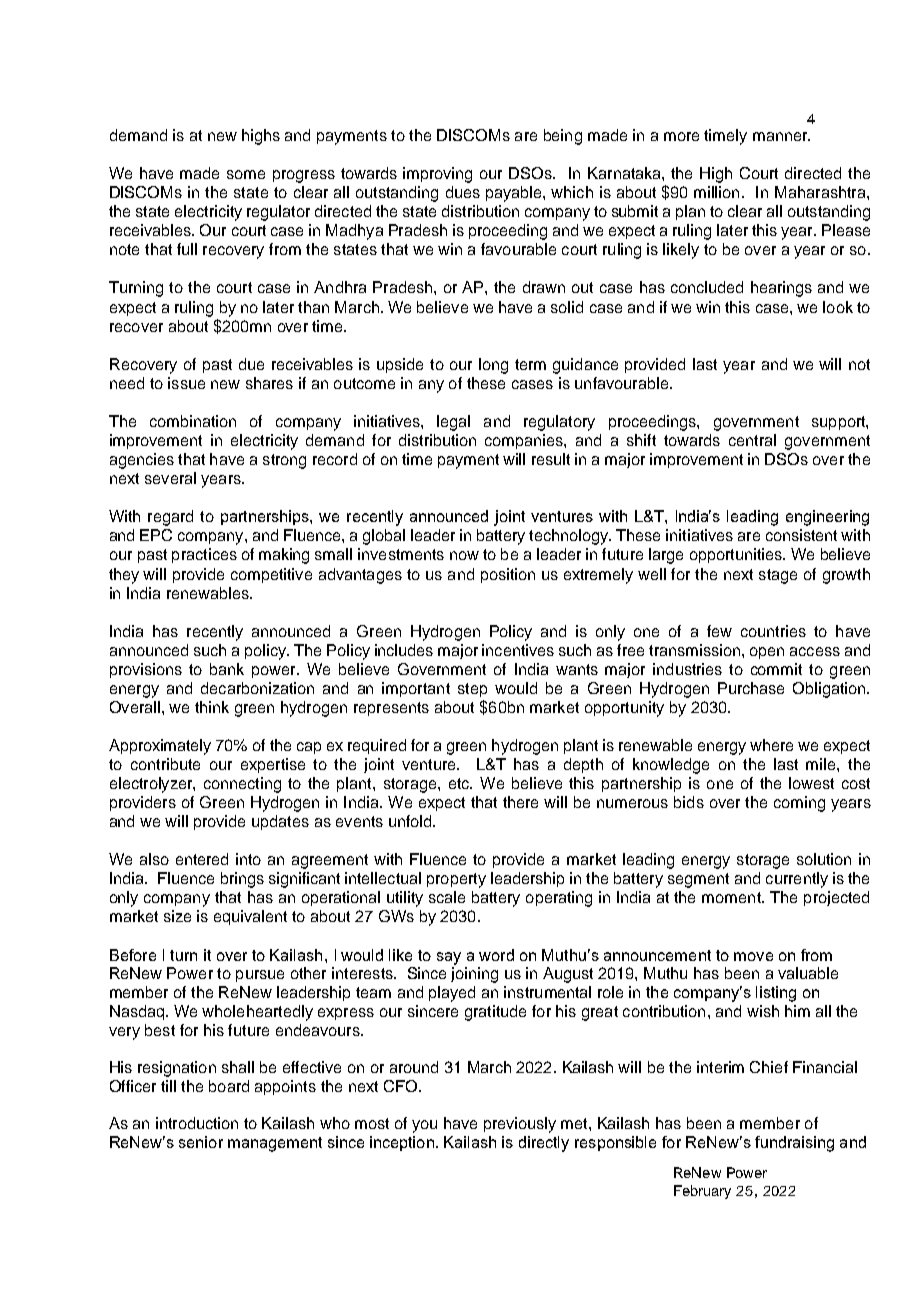 Image resolution: width=924 pixels, height=1307 pixels. I want to click on some, so click(246, 174).
